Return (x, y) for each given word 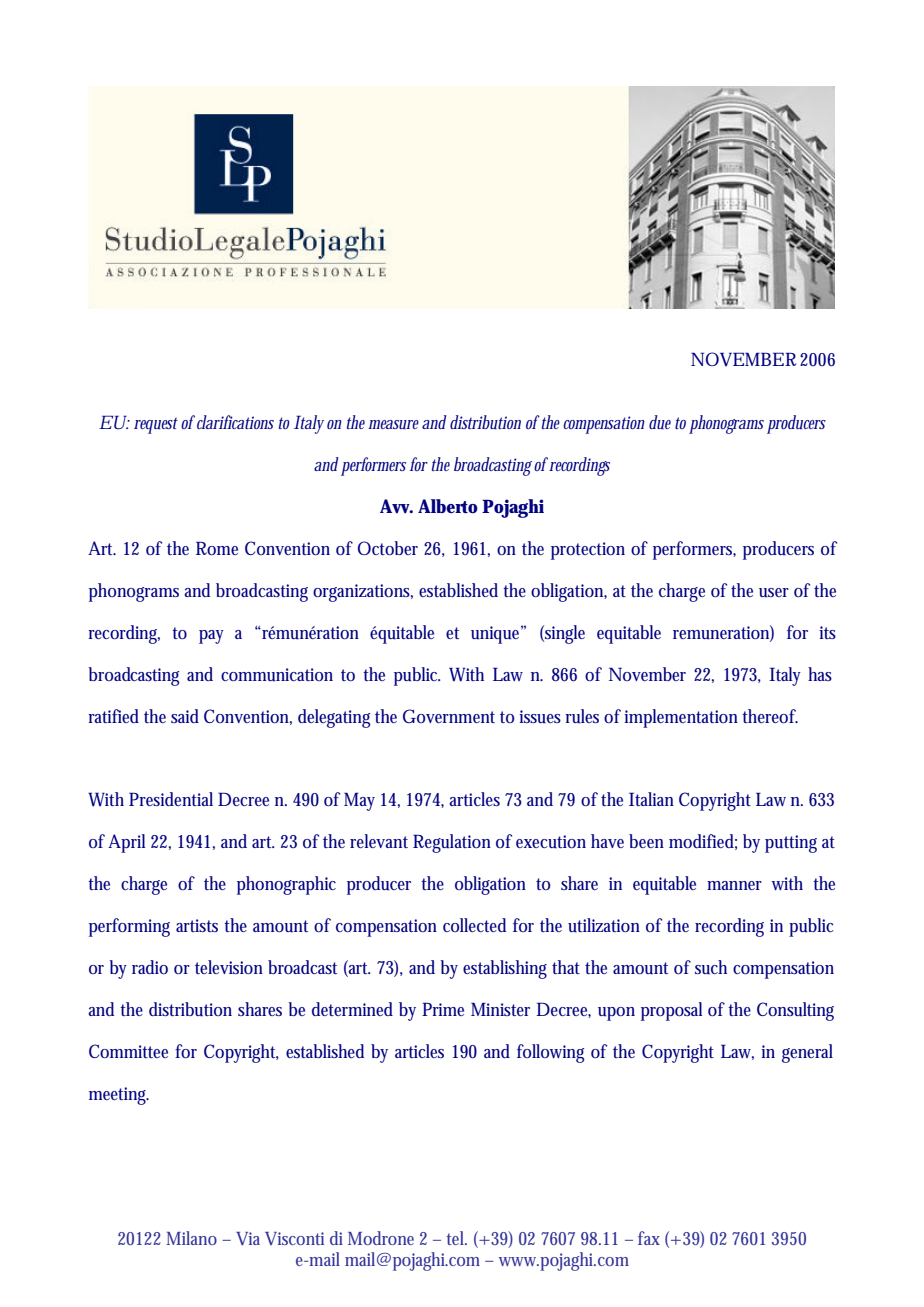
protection (588, 551)
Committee (128, 1051)
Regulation (452, 843)
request (156, 425)
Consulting (795, 1011)
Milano (191, 1238)
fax (649, 1238)
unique (497, 634)
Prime (443, 1009)
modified (703, 842)
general (807, 1053)
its (827, 632)
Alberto (448, 506)
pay (211, 637)
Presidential (171, 799)
